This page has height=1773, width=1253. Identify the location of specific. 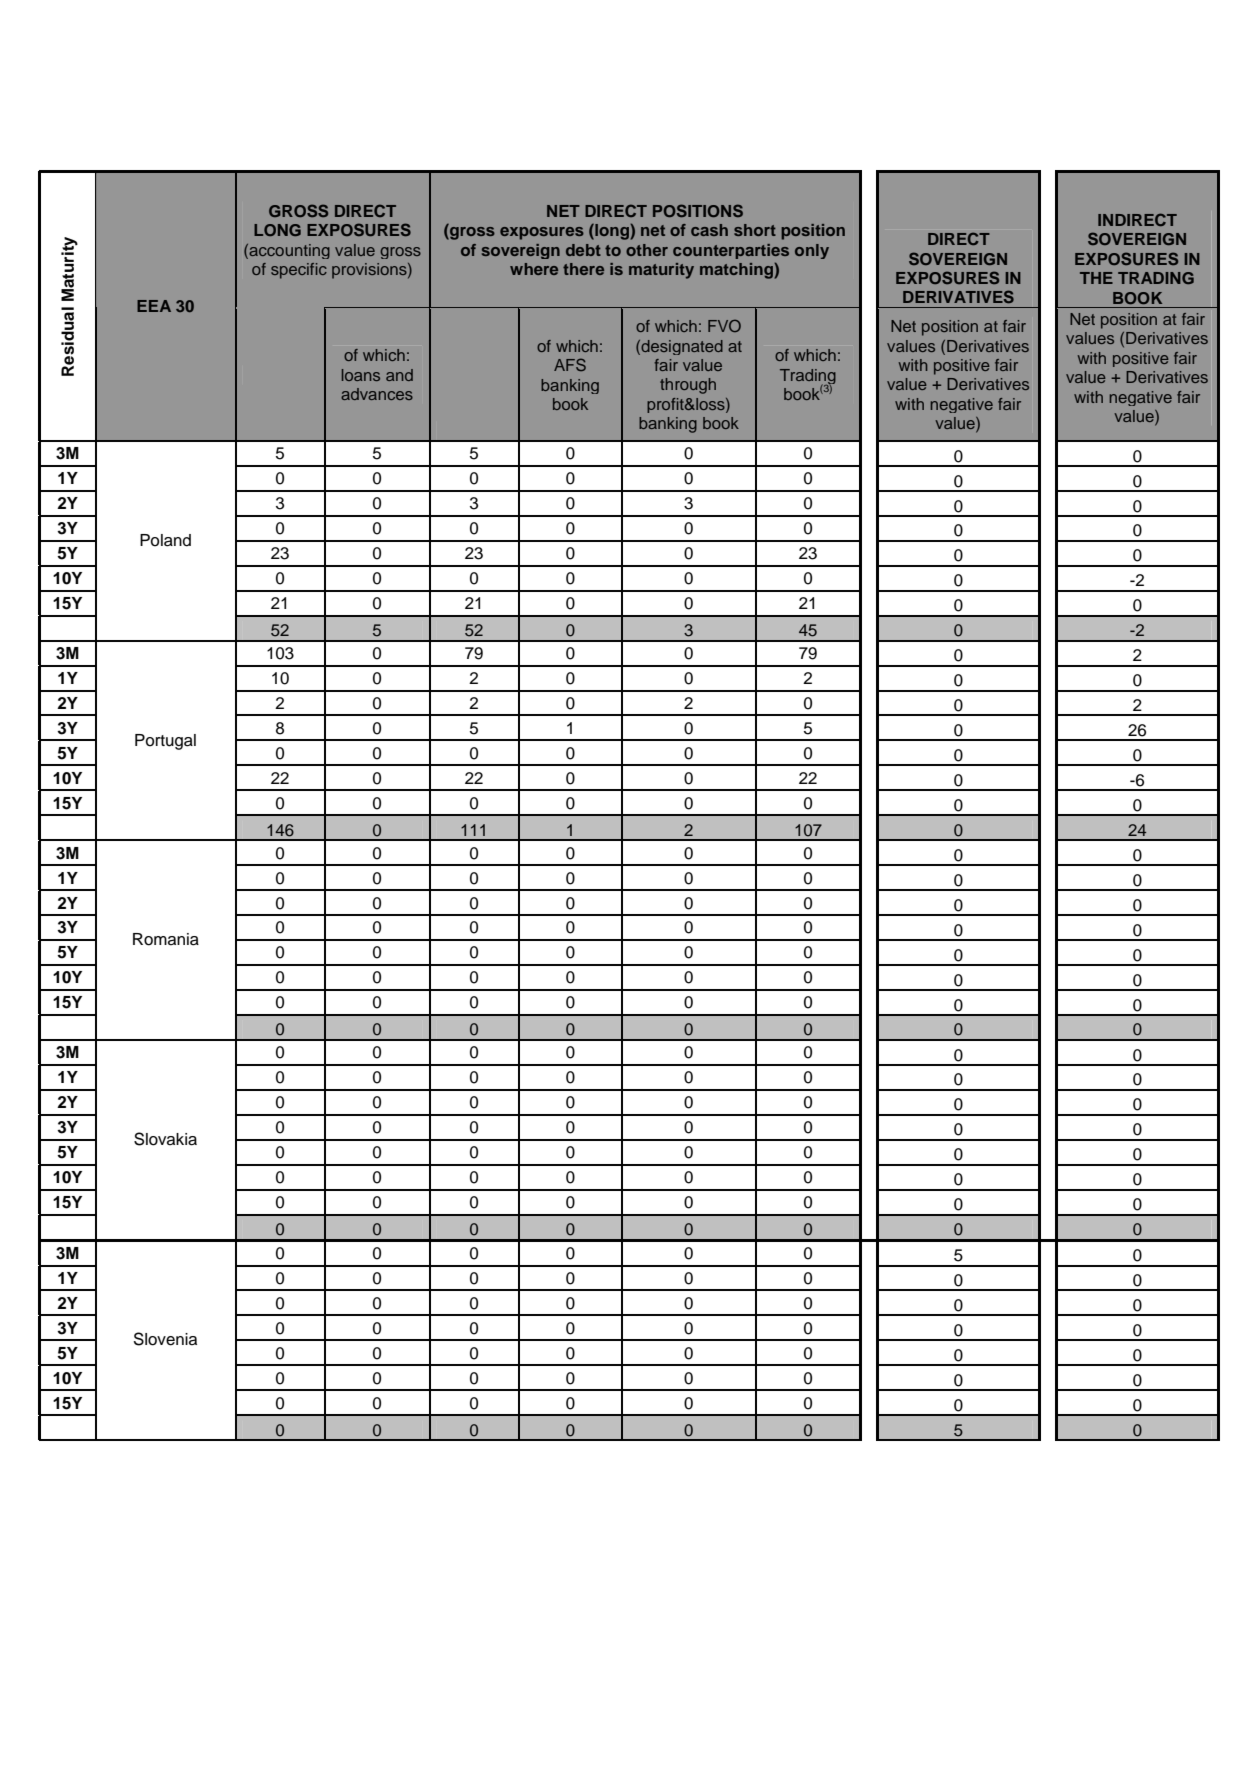
(299, 271).
